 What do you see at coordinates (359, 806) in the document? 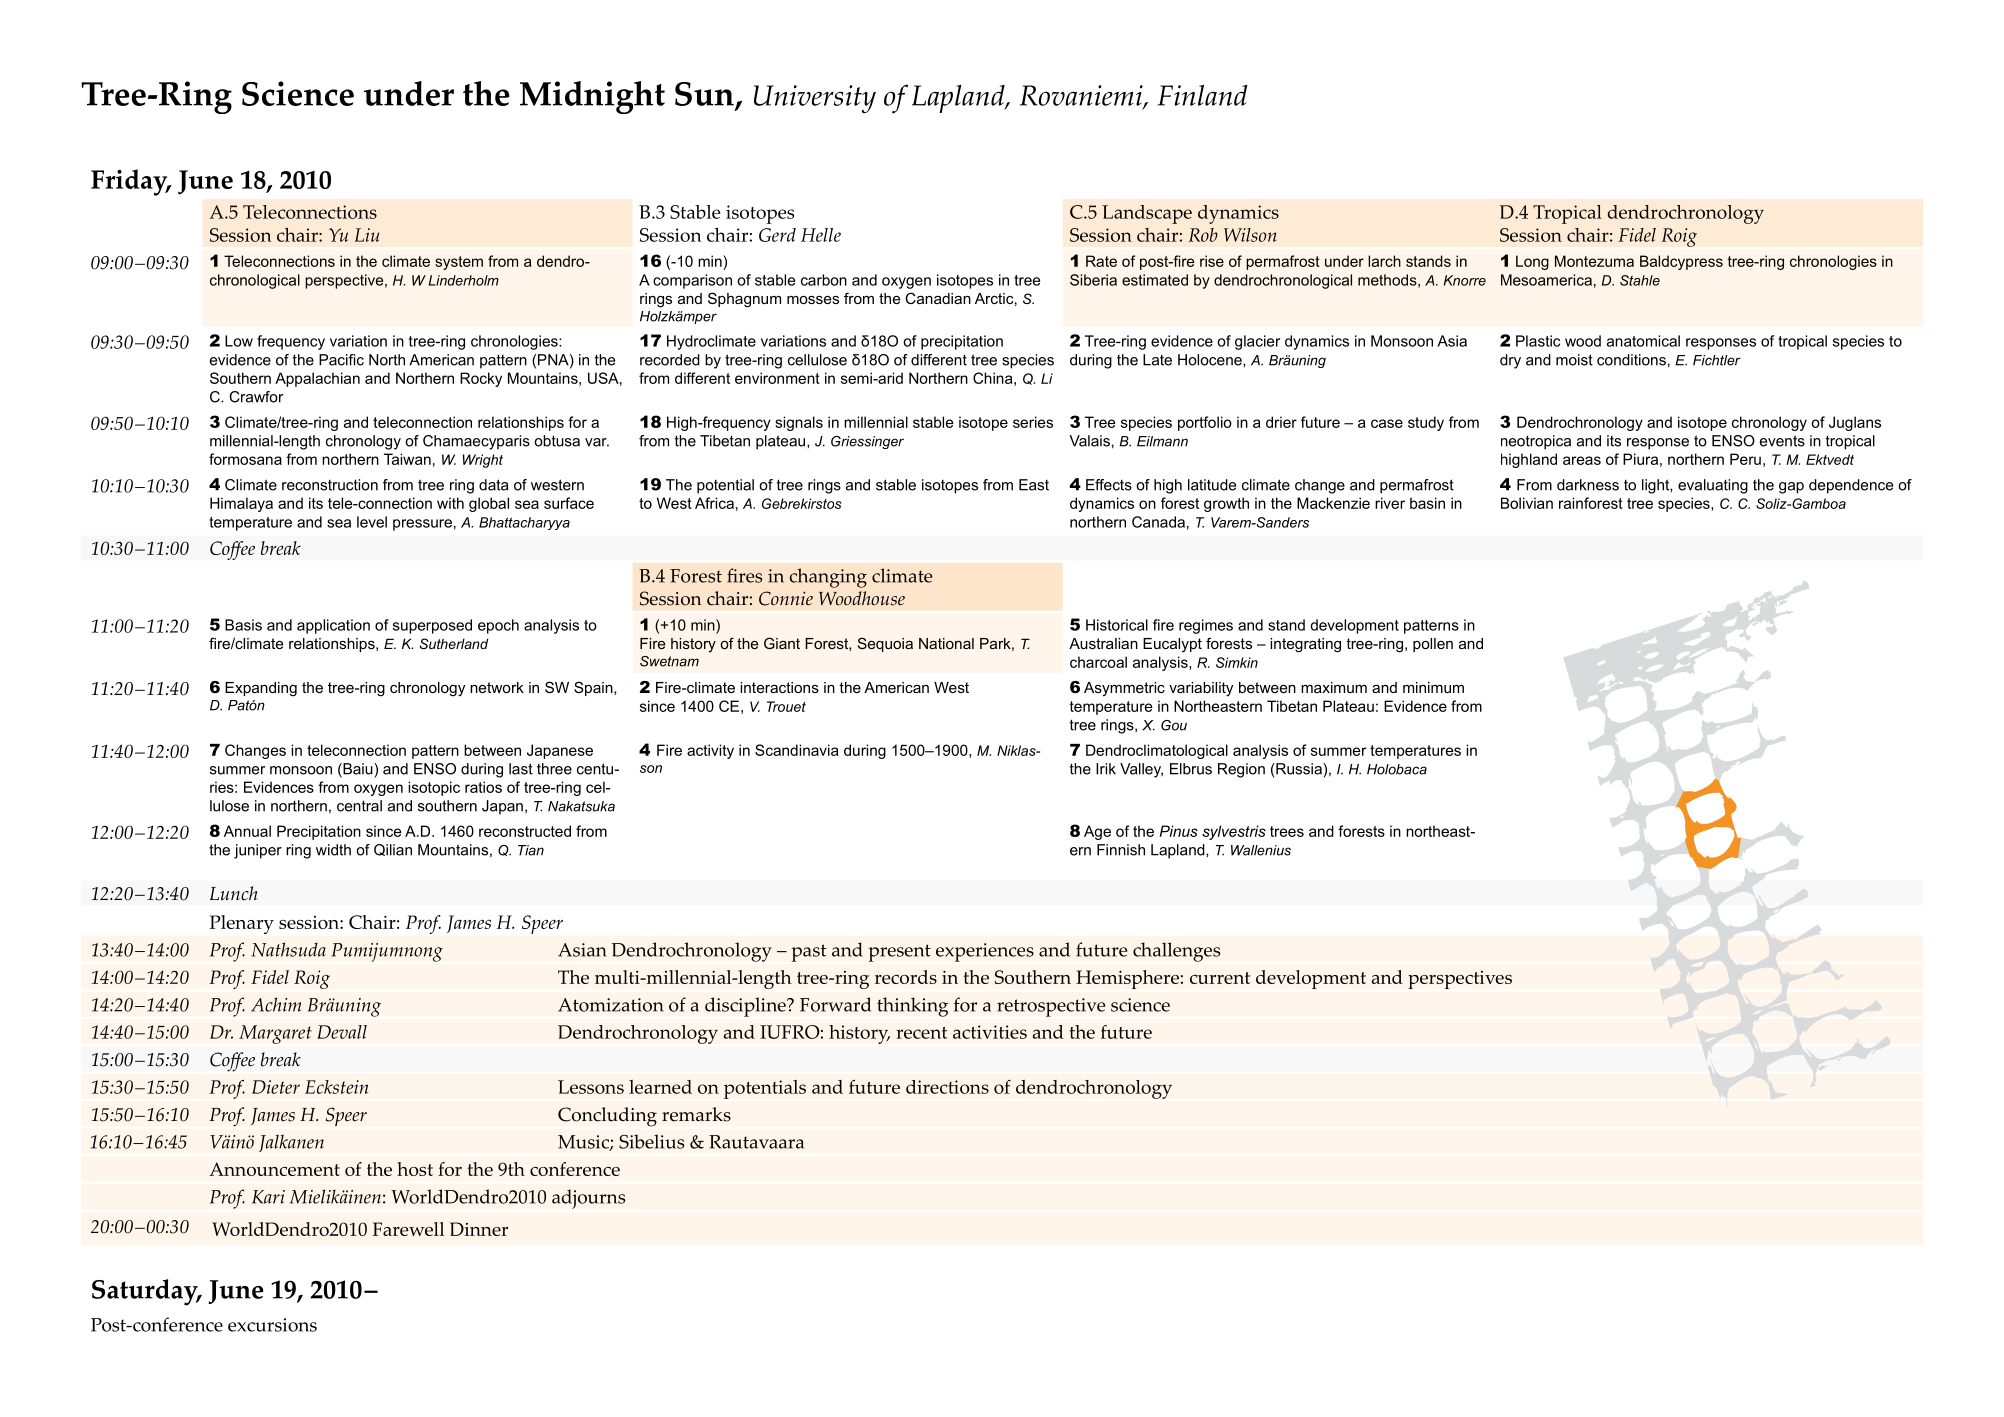
I see `central` at bounding box center [359, 806].
